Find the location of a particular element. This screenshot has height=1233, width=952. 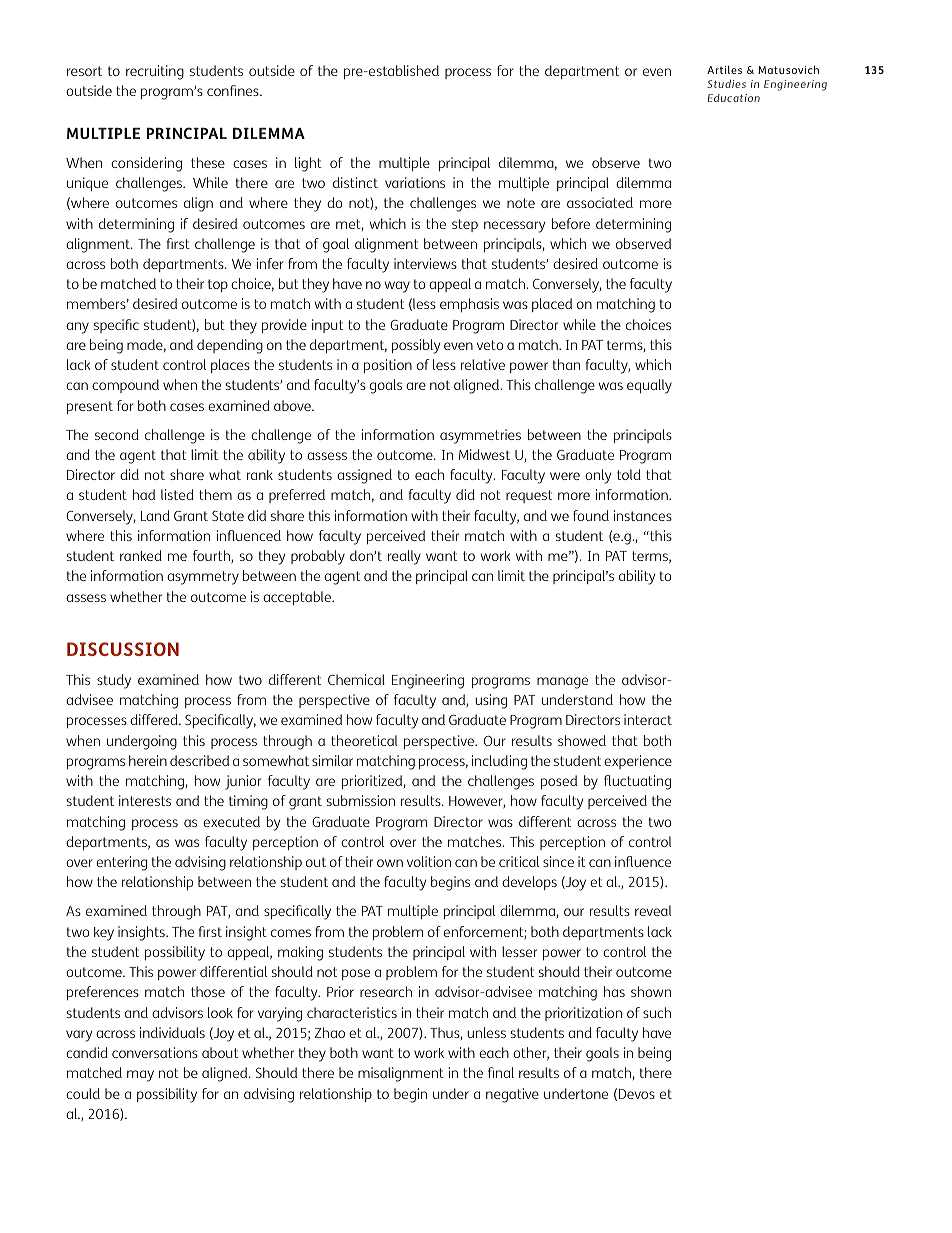

conversations is located at coordinates (155, 1052).
